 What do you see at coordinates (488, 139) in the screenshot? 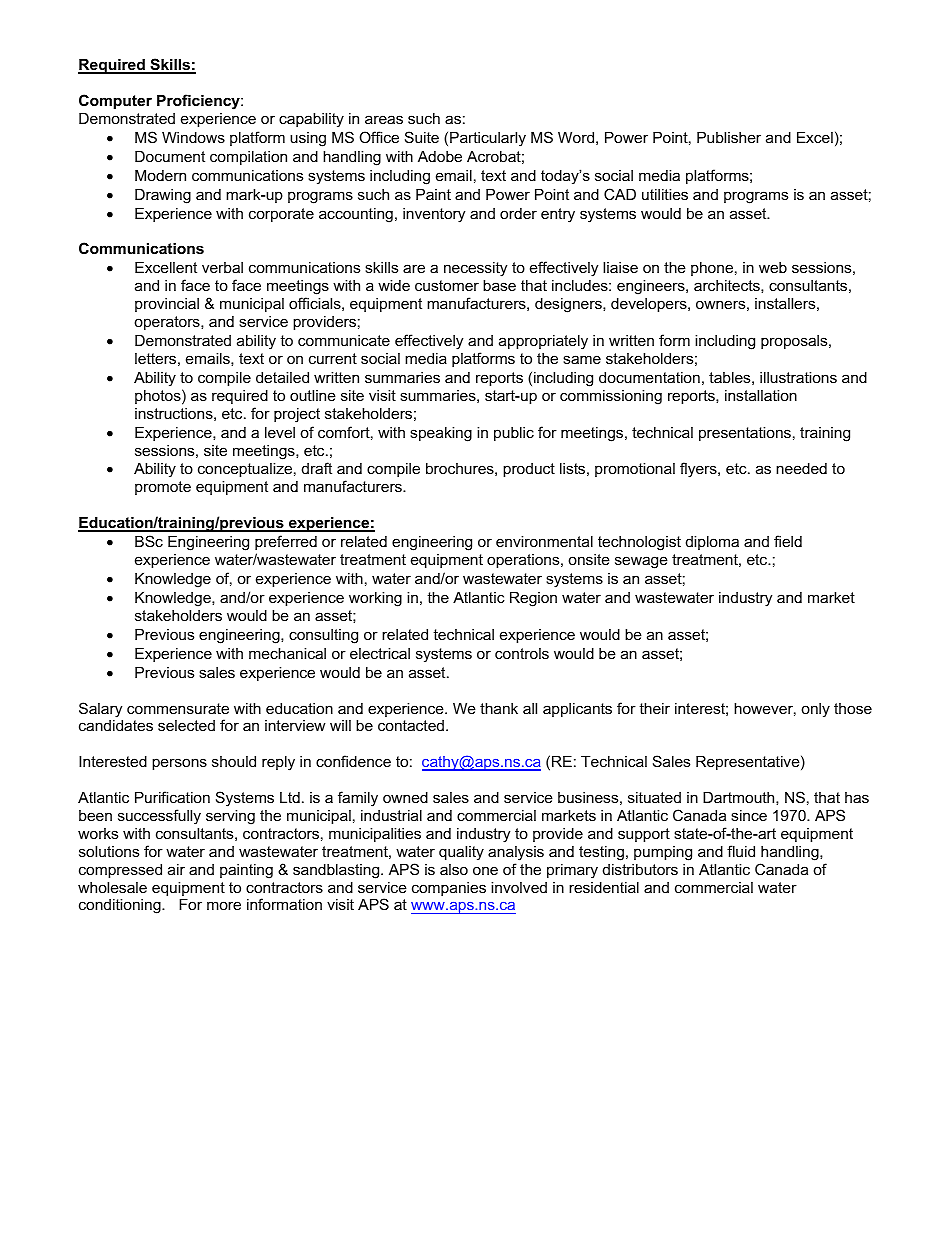
I see `Particularly` at bounding box center [488, 139].
